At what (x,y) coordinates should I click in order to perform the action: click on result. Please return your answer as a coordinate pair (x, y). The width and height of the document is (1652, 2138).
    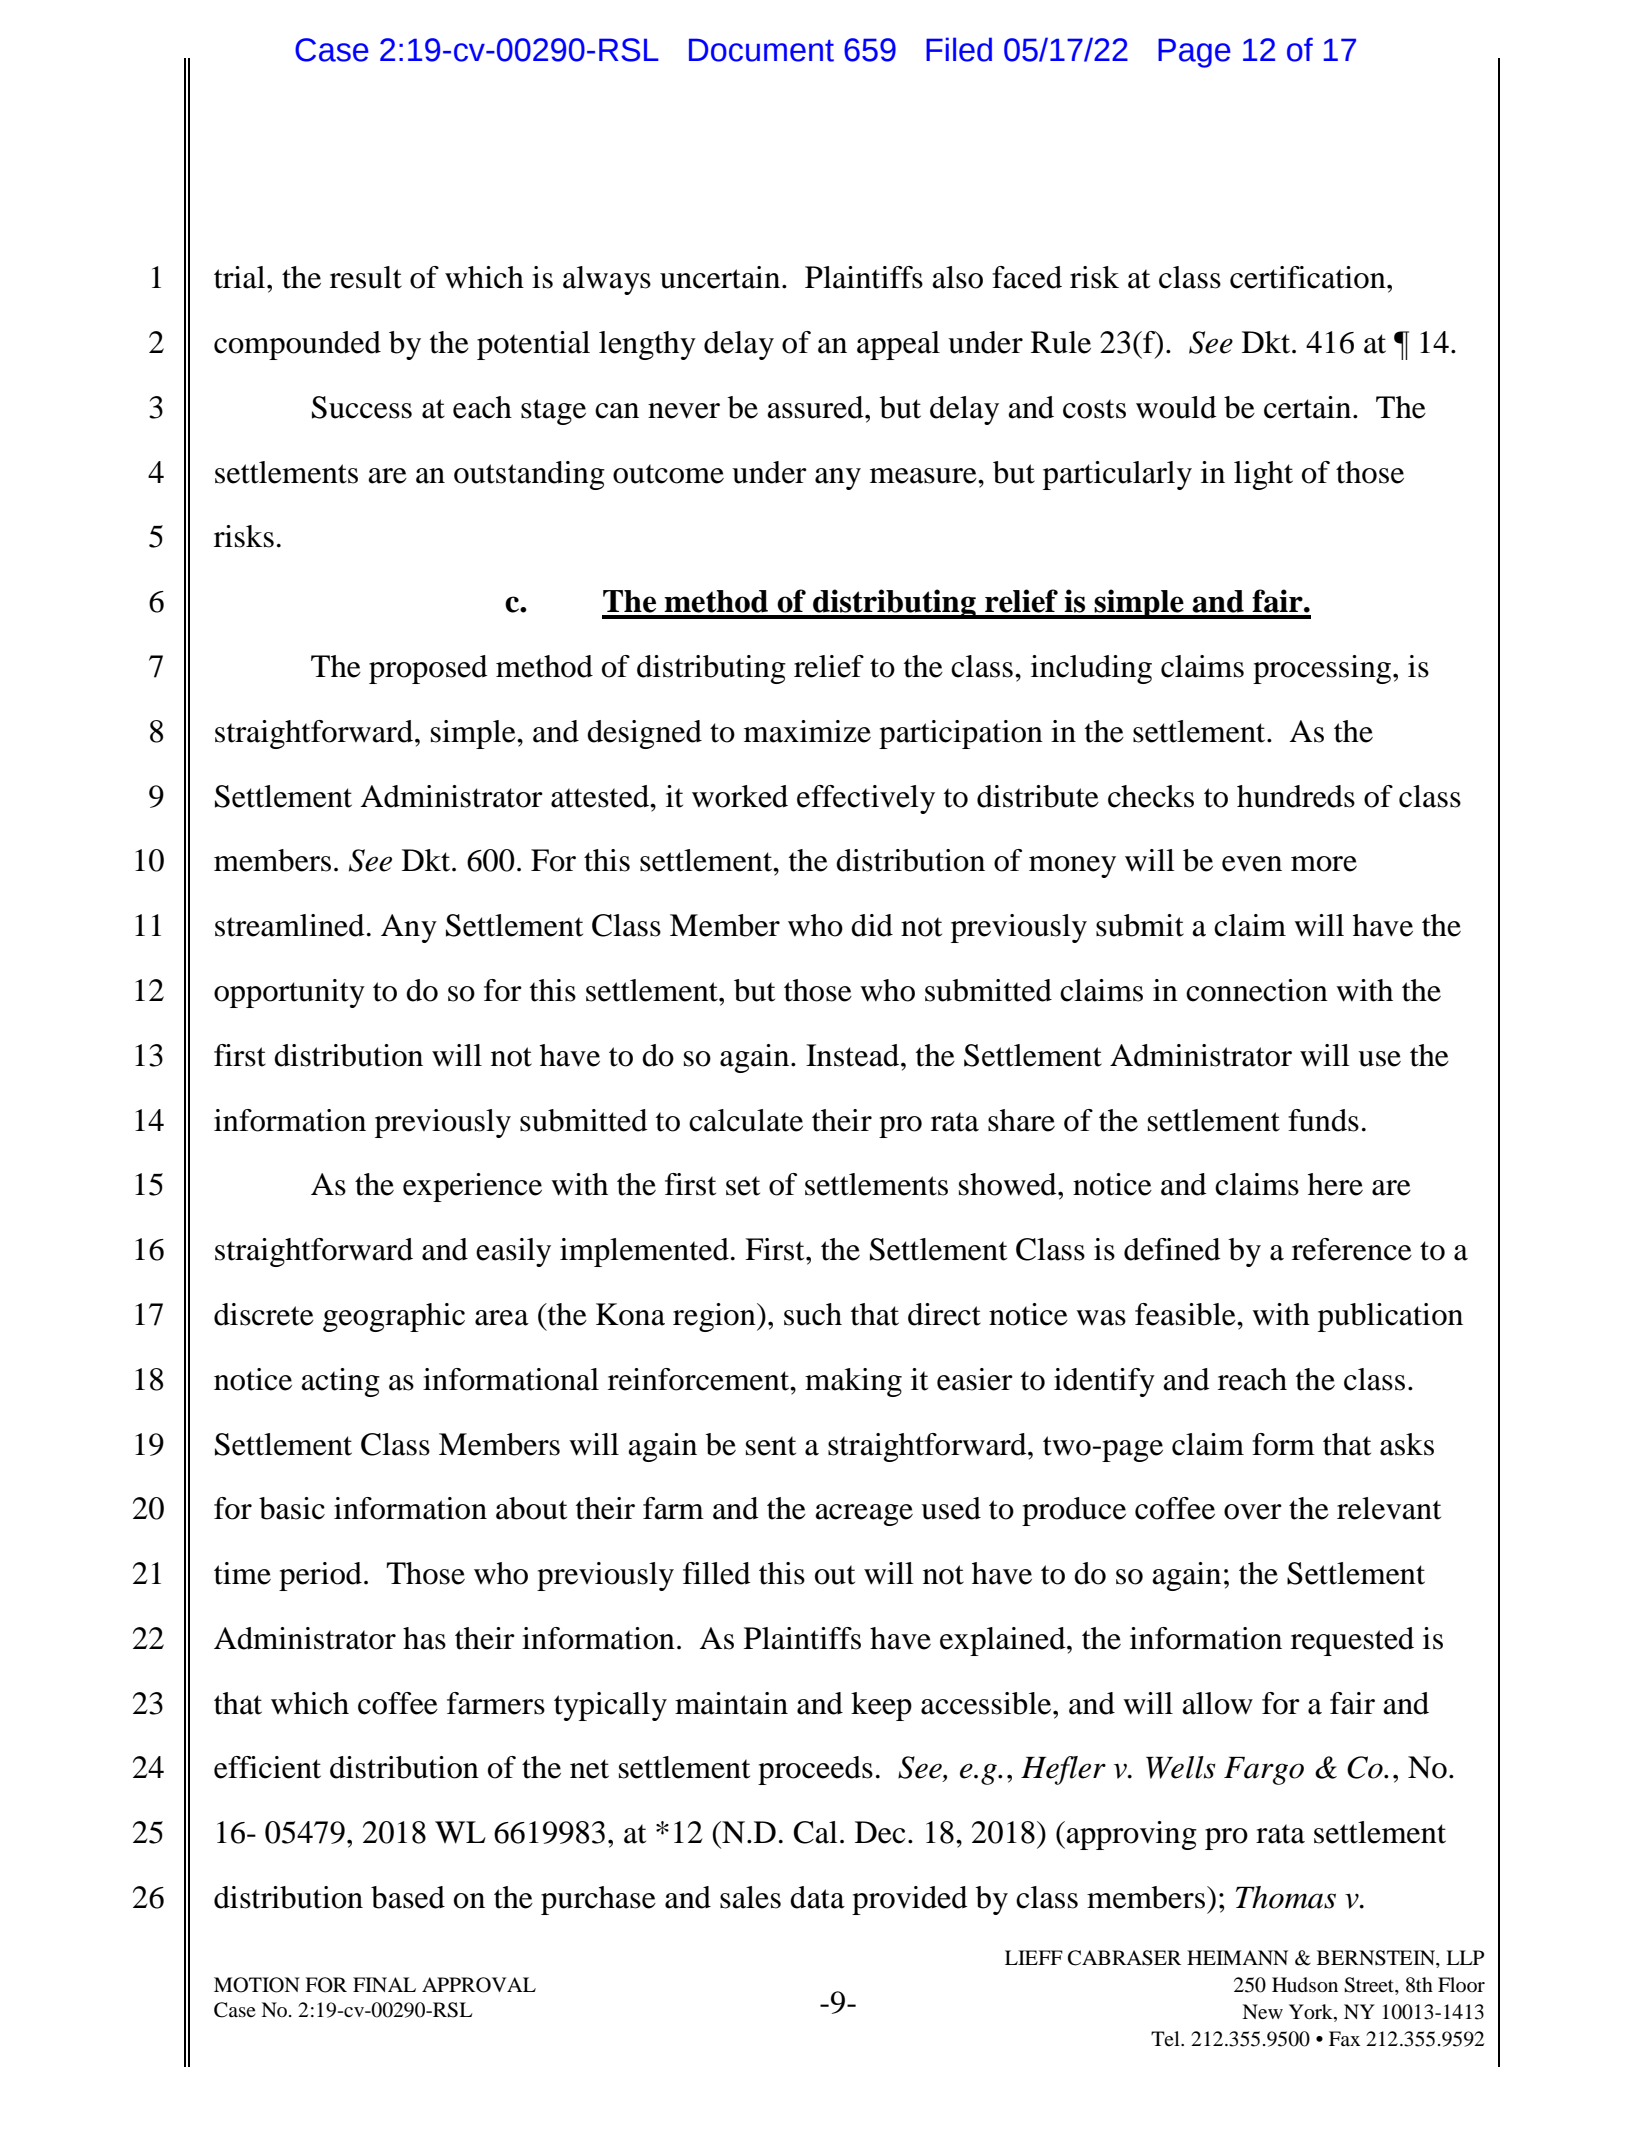
    Looking at the image, I should click on (366, 277).
